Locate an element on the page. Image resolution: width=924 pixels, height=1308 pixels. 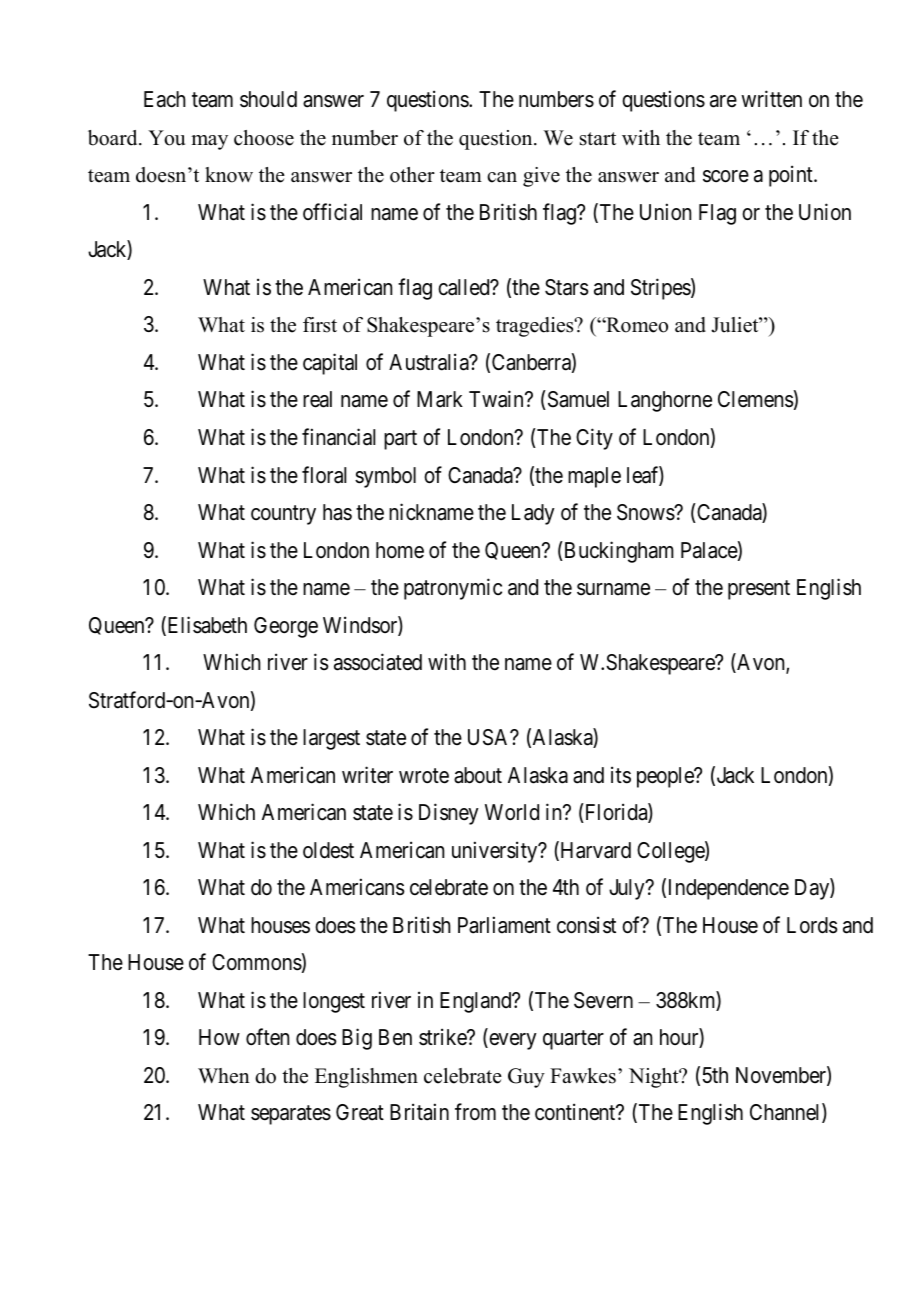
oldest is located at coordinates (328, 850).
